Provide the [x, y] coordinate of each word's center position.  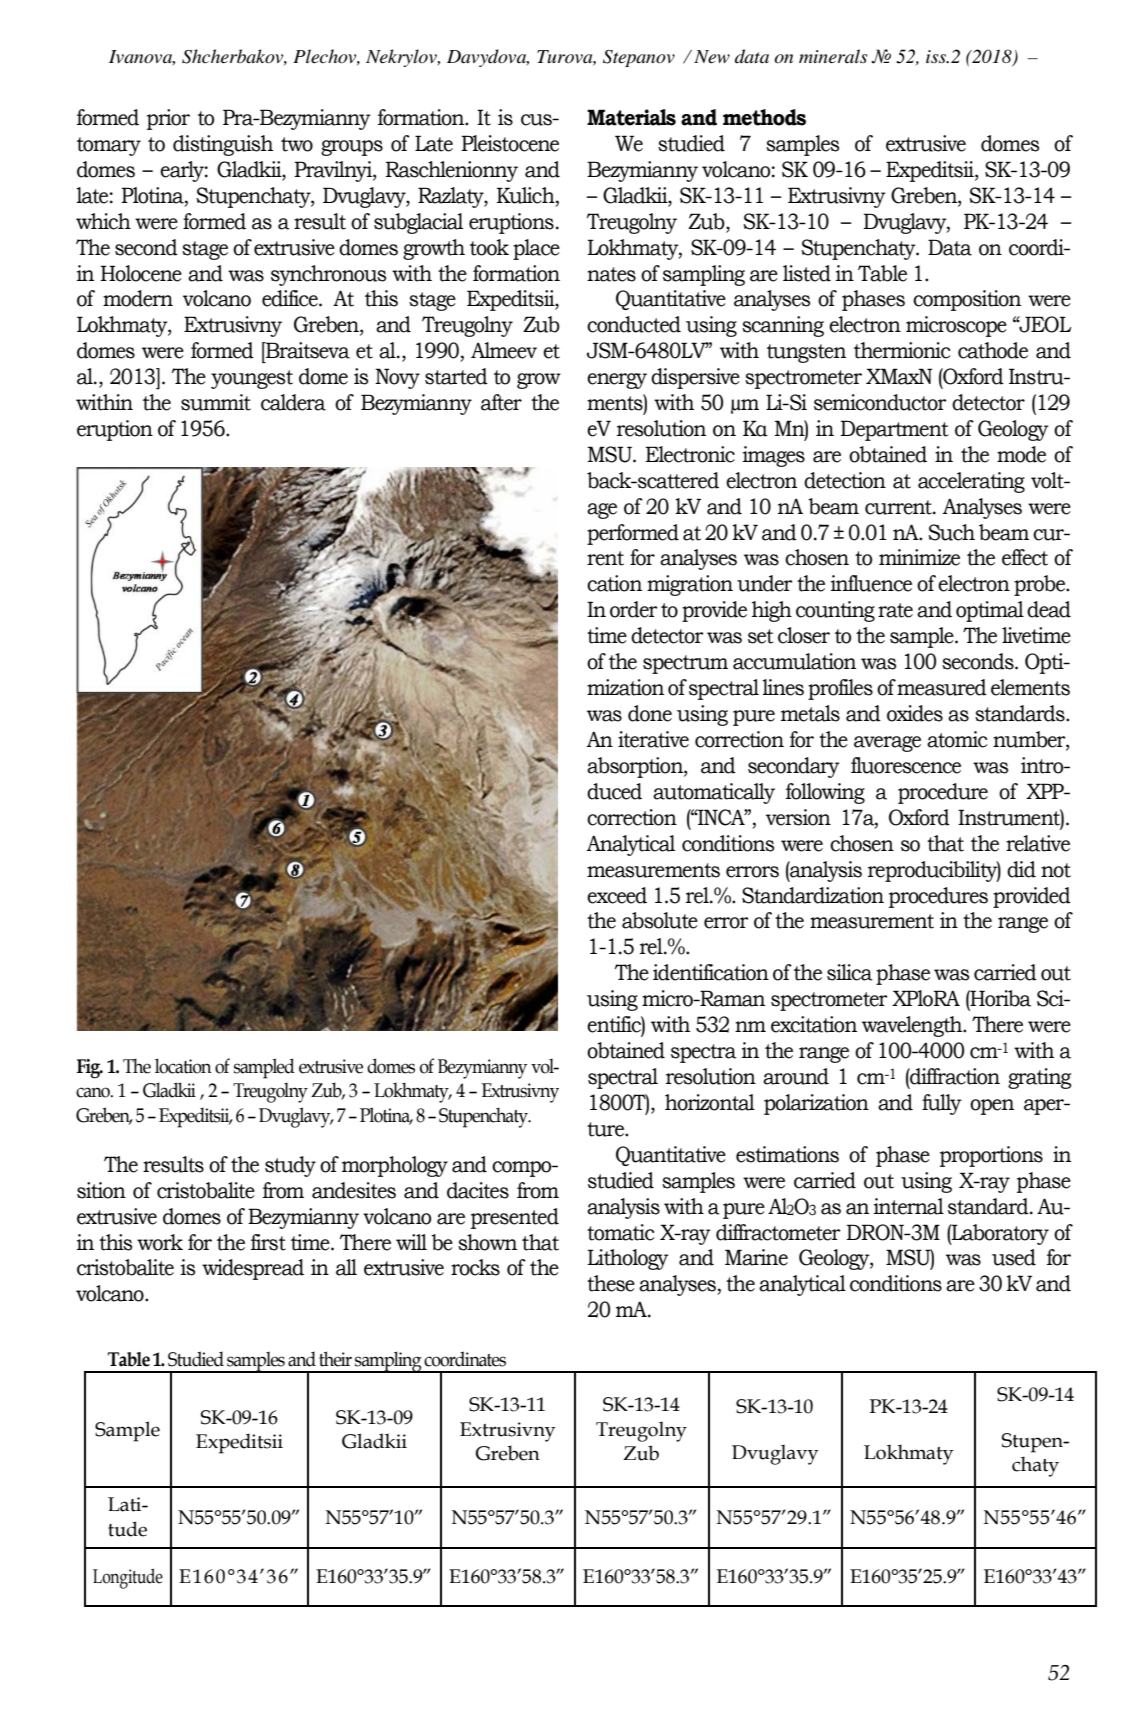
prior [168, 119]
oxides [915, 713]
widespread [253, 1269]
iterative [653, 739]
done [650, 713]
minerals [833, 56]
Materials [631, 117]
